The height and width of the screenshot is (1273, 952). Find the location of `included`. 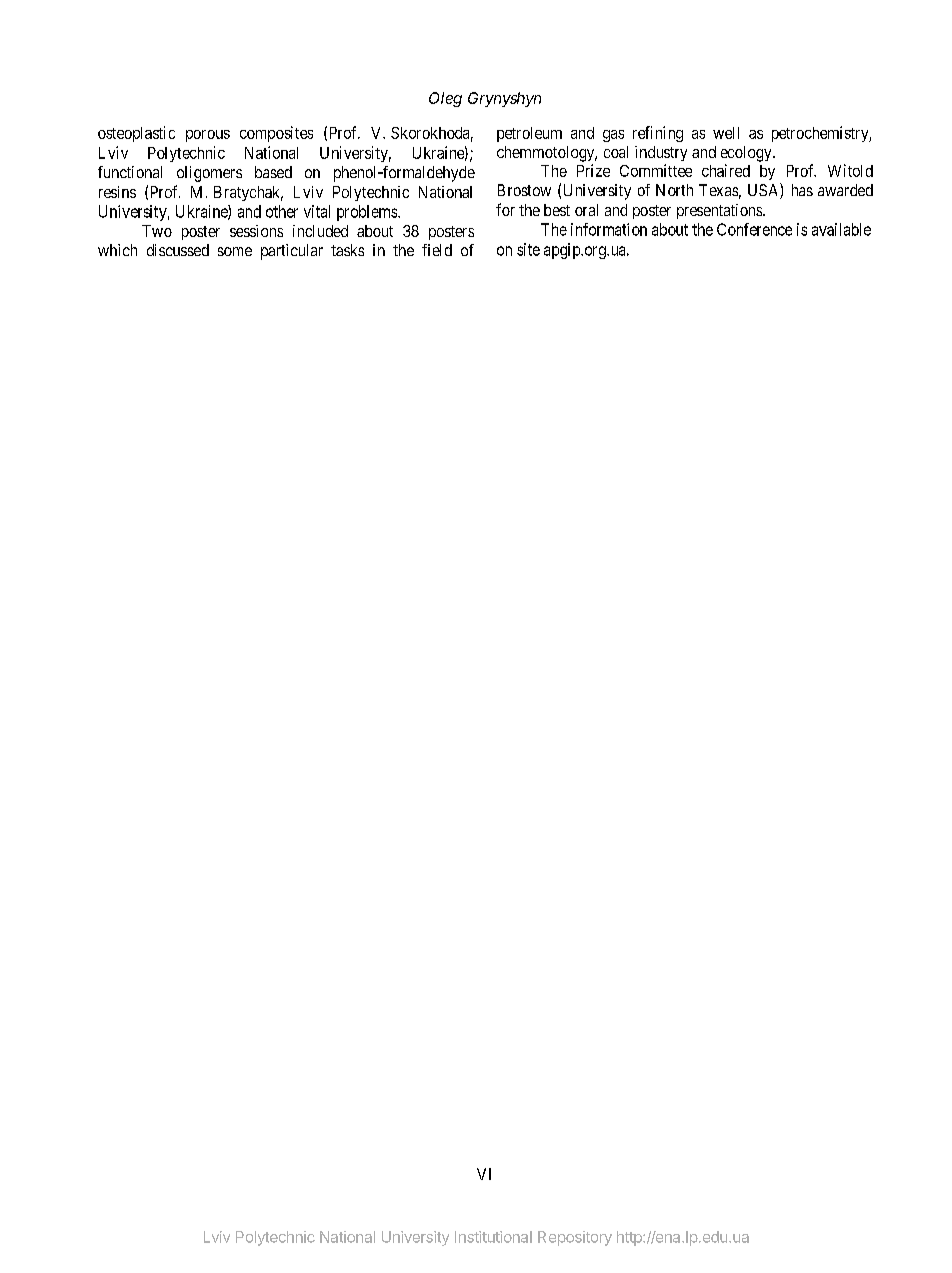

included is located at coordinates (320, 231).
